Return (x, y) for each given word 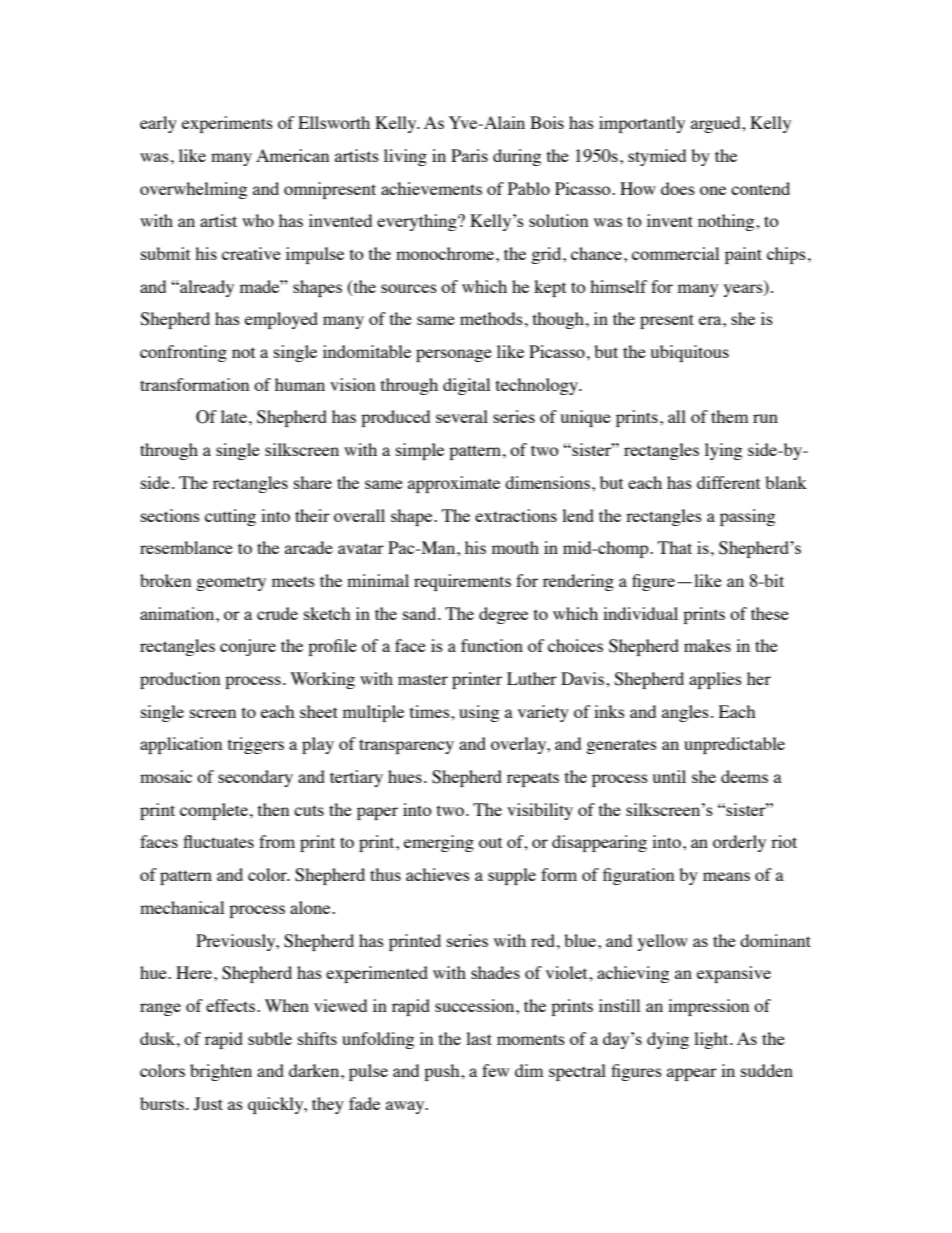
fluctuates (218, 841)
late (234, 416)
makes (707, 645)
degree (503, 615)
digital (466, 386)
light (712, 1040)
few (495, 1070)
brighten (221, 1072)
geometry (231, 583)
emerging (439, 843)
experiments (227, 124)
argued (717, 124)
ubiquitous (689, 353)
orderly (739, 843)
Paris (469, 155)
